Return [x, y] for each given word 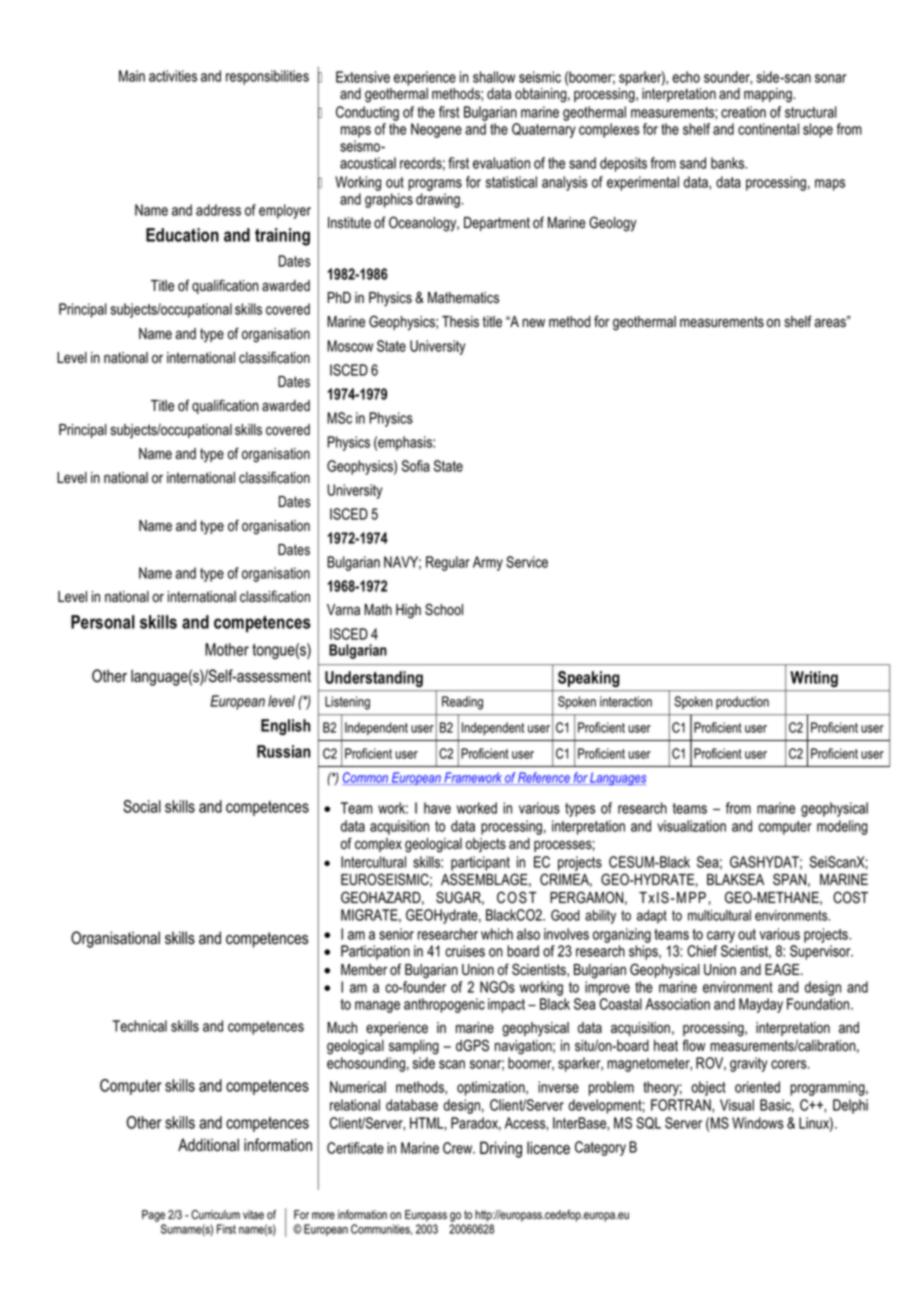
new [533, 323]
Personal [103, 622]
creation [743, 112]
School [444, 609]
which [497, 934]
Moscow [350, 346]
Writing [814, 679]
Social [142, 806]
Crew [459, 1148]
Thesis [460, 322]
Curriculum [215, 1214]
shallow [494, 77]
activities [173, 76]
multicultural [719, 915]
